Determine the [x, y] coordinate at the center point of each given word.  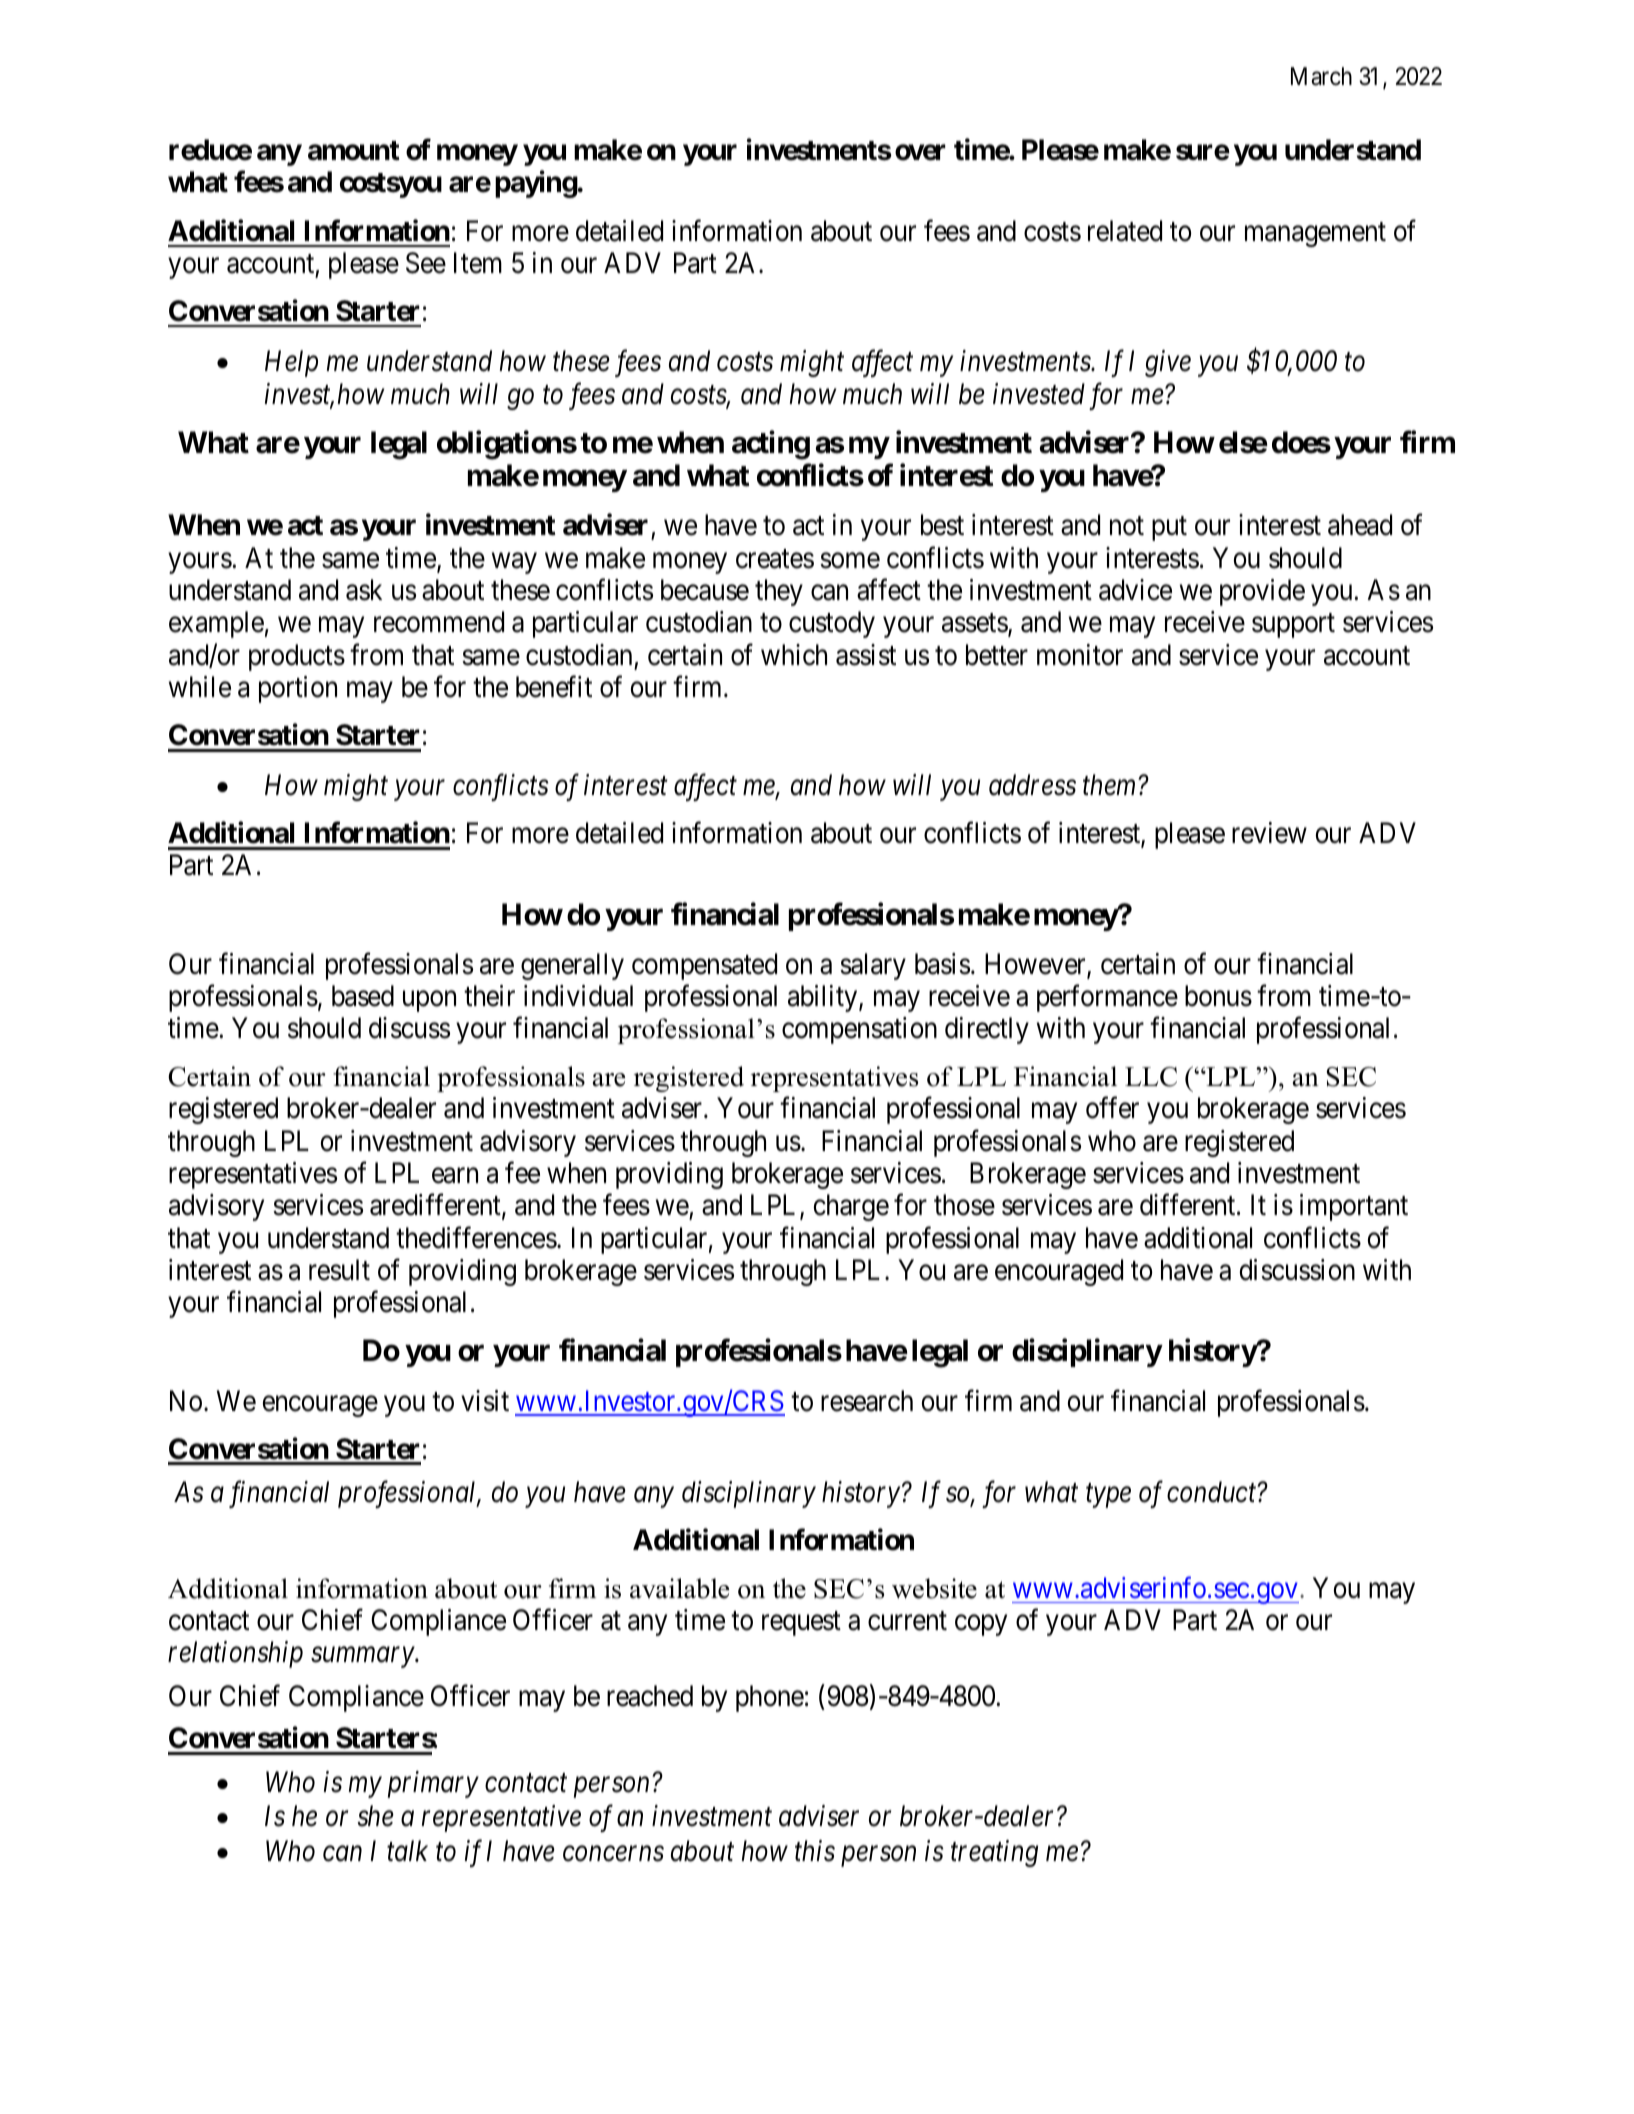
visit [485, 1401]
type [1108, 1496]
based [363, 996]
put [1169, 529]
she [375, 1816]
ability [824, 998]
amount [354, 151]
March [1321, 76]
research [867, 1401]
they [779, 592]
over [920, 153]
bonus [1218, 996]
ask [364, 590]
